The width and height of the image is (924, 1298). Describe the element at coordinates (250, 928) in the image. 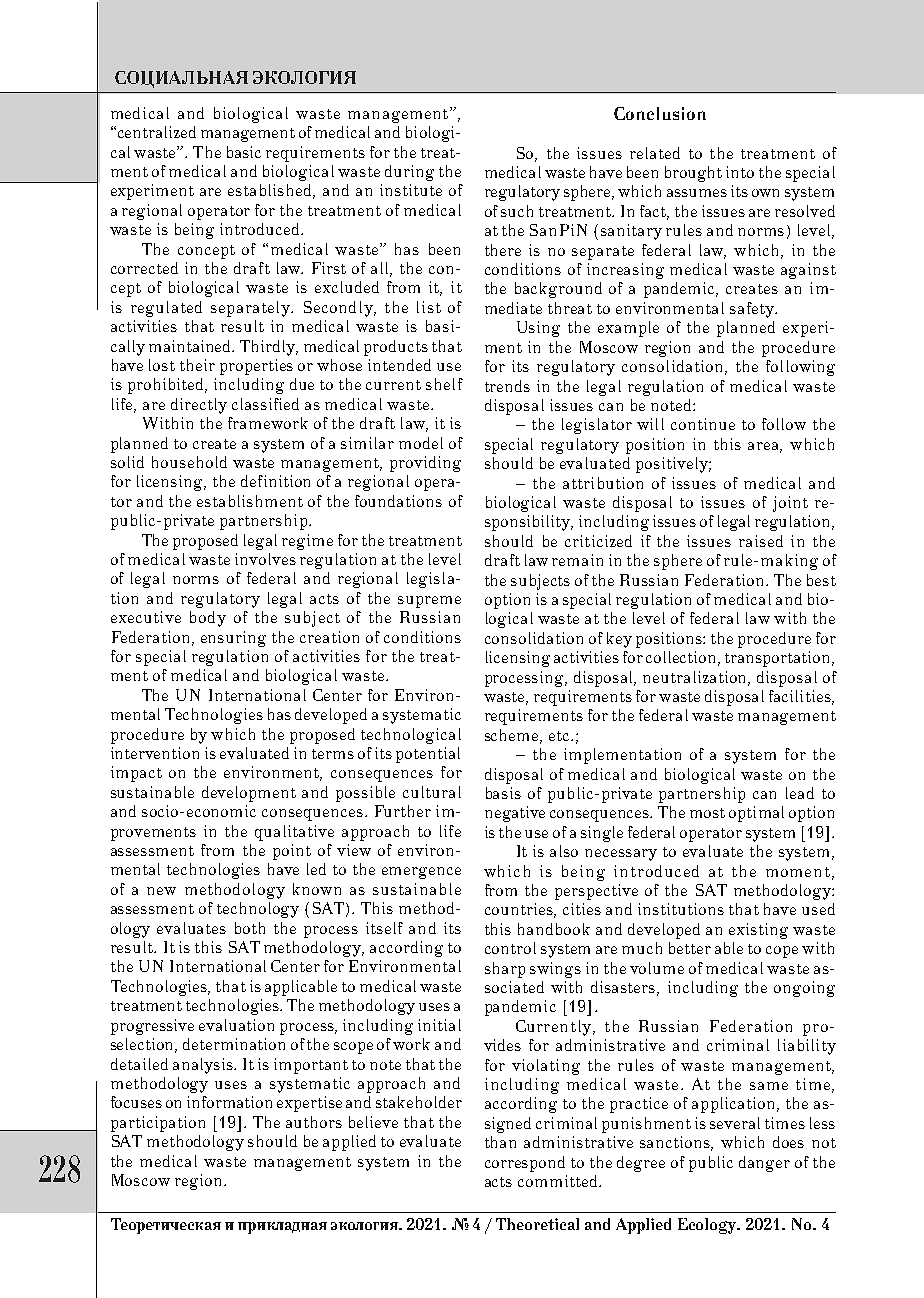

I see `both` at that location.
